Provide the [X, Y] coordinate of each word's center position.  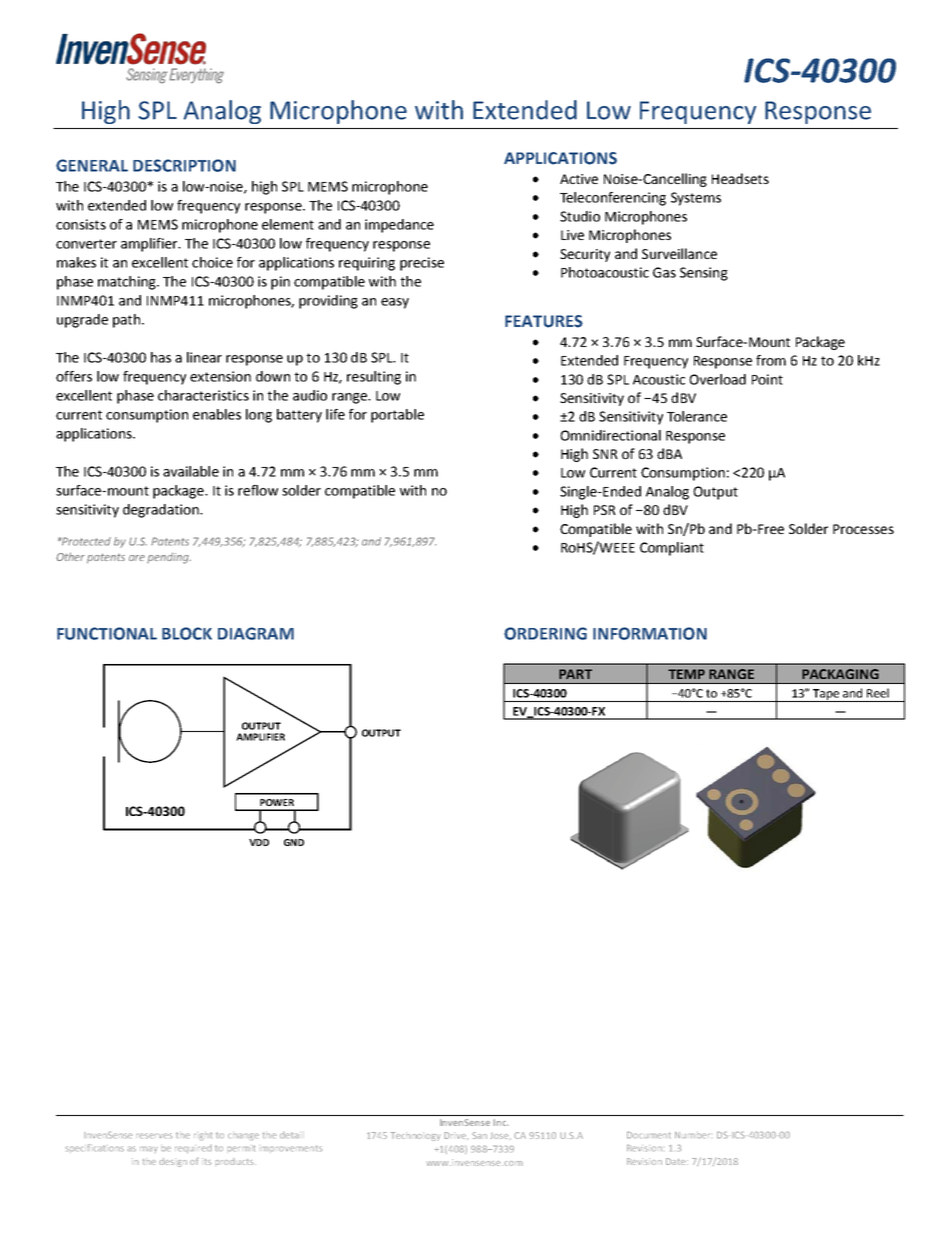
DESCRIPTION [184, 165]
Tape [826, 695]
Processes [863, 529]
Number [692, 1135]
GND [294, 842]
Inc [501, 1122]
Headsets [740, 178]
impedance [399, 226]
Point [767, 379]
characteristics [203, 395]
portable [397, 416]
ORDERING [545, 633]
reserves [154, 1135]
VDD [259, 842]
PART [575, 674]
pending [169, 558]
